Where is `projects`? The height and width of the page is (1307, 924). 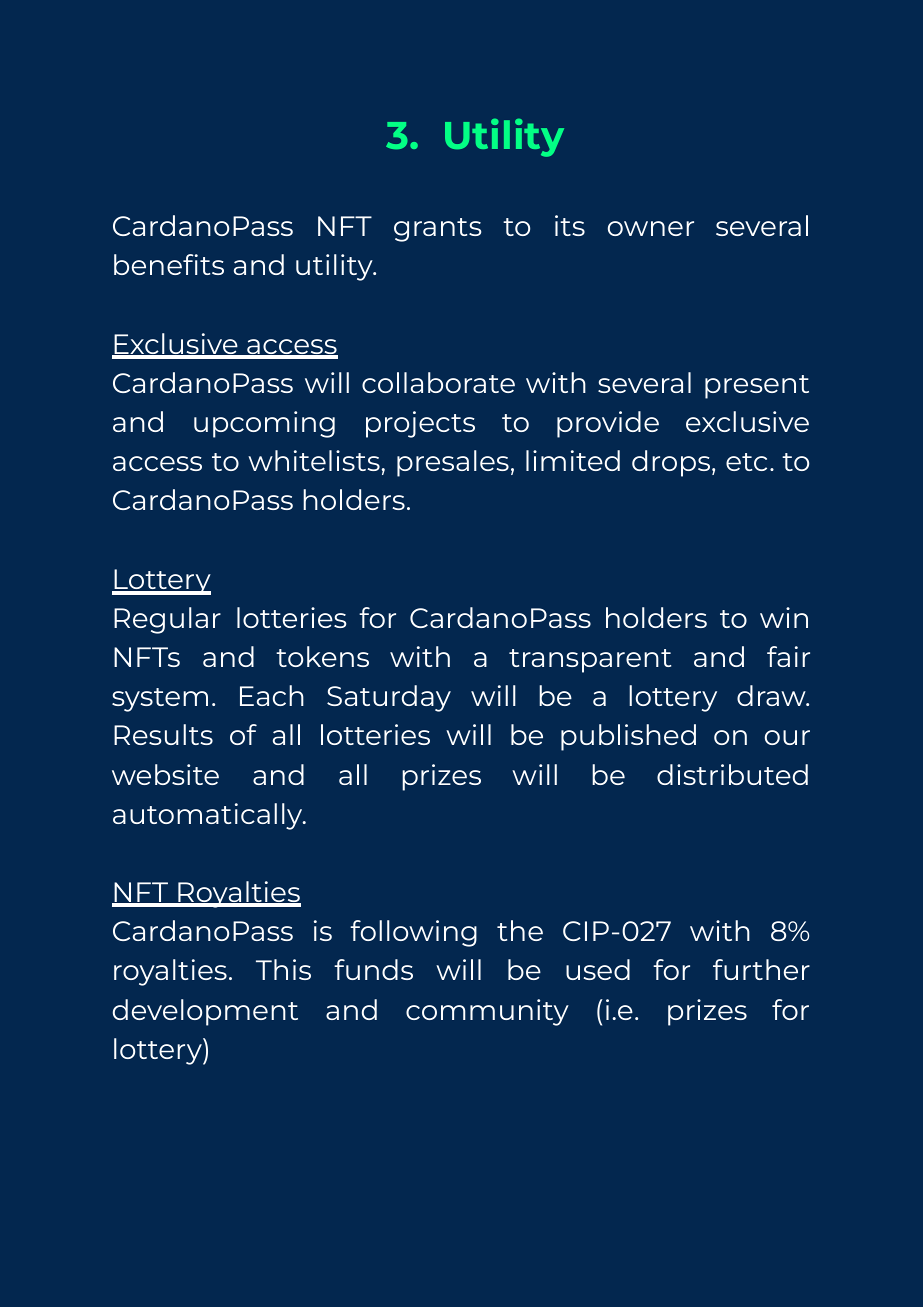 projects is located at coordinates (420, 424).
